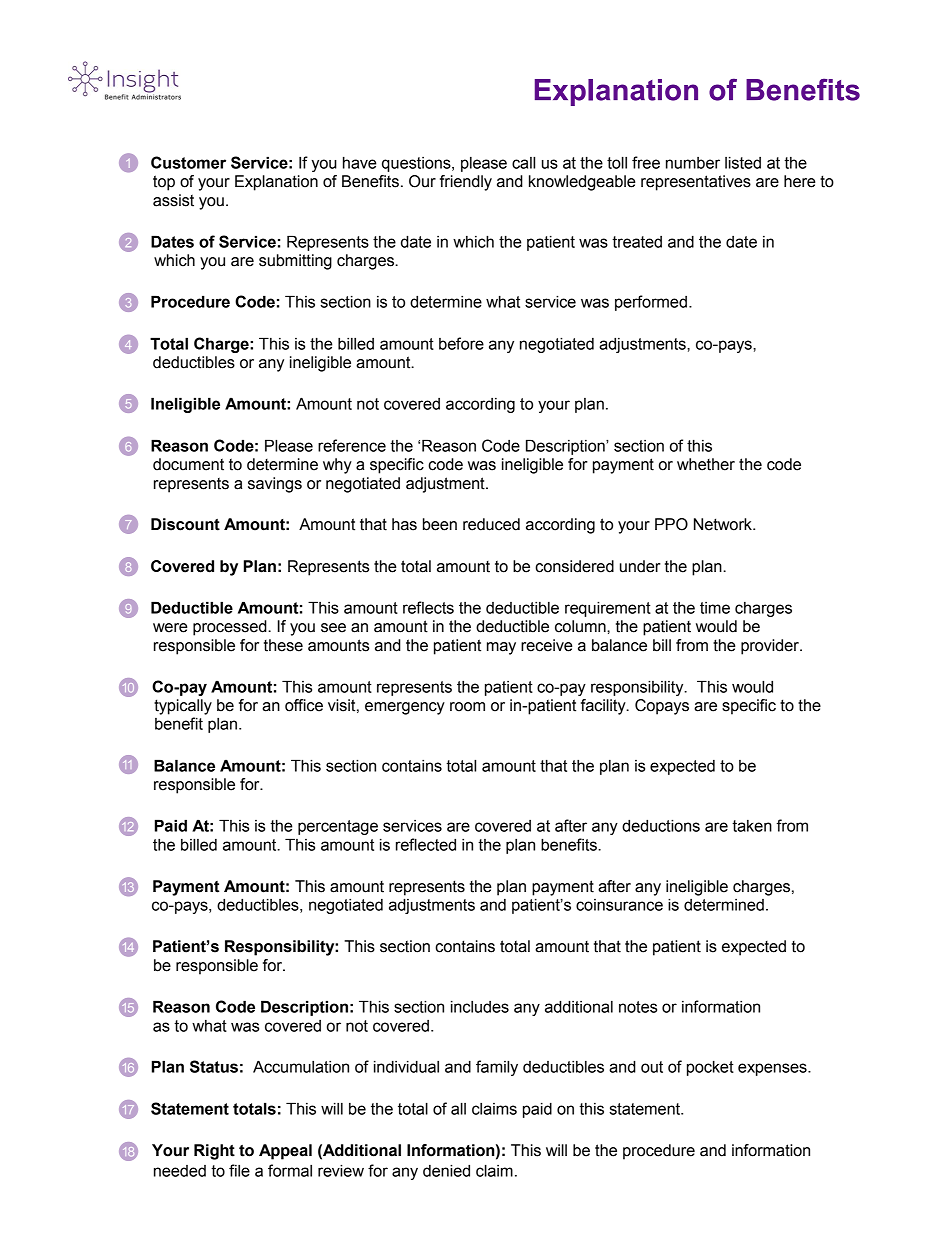 This document has height=1233, width=952. What do you see at coordinates (771, 647) in the document?
I see `provider` at bounding box center [771, 647].
